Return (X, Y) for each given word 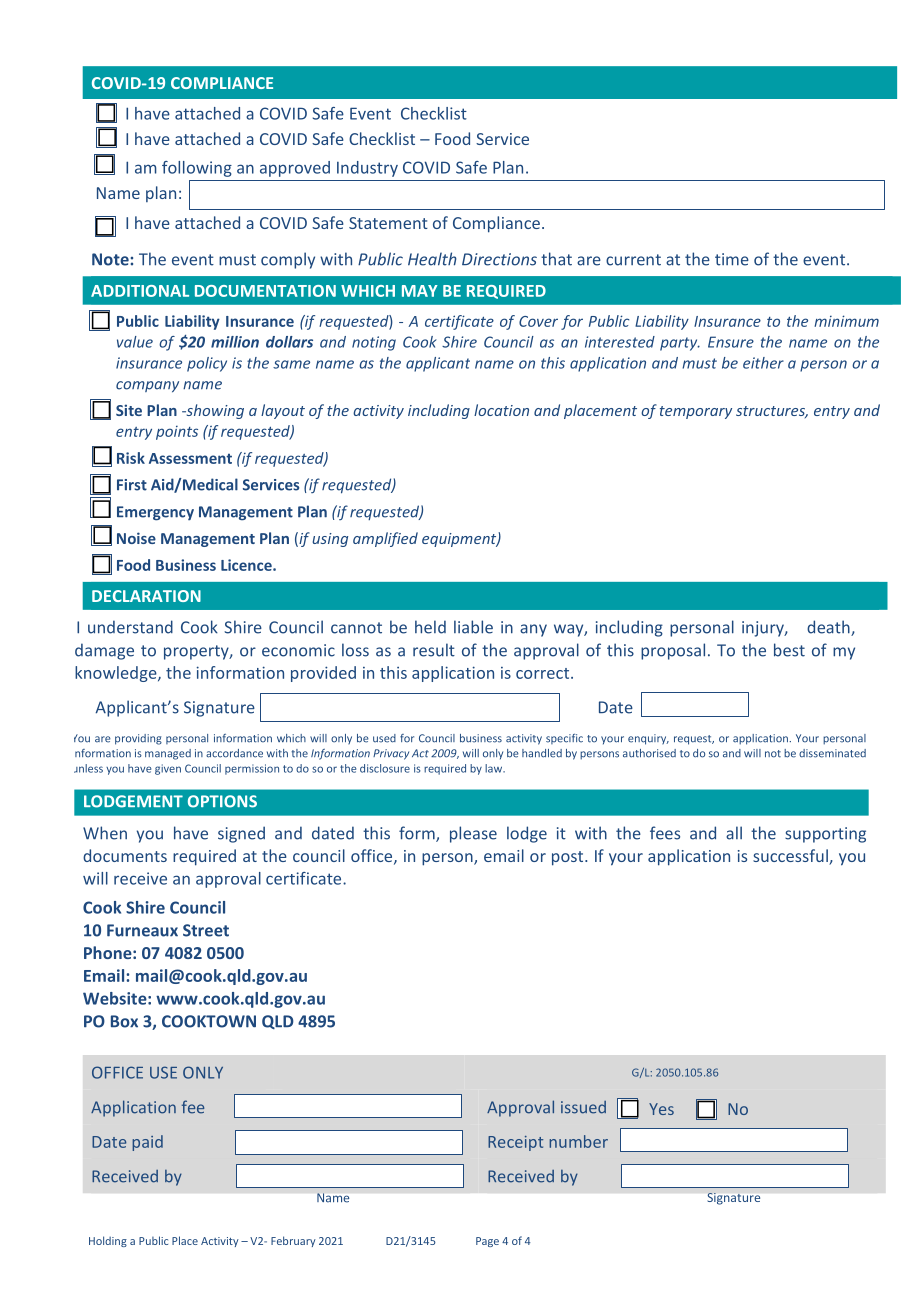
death (829, 628)
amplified (385, 539)
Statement (388, 223)
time (732, 259)
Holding (108, 1241)
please (473, 834)
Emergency (155, 513)
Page (487, 1242)
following (197, 169)
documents (125, 855)
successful (791, 857)
